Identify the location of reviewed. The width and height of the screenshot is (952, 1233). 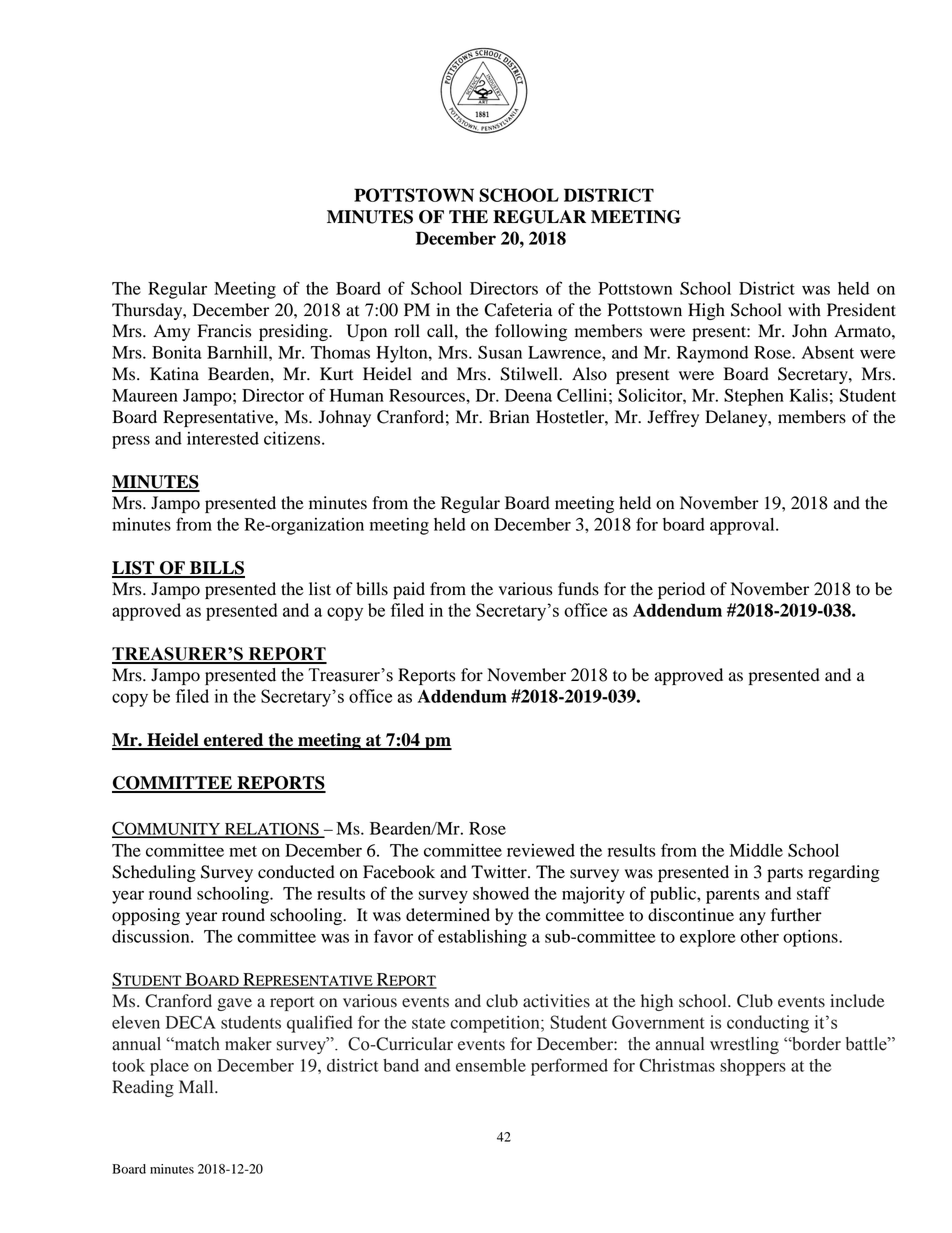
(541, 850).
